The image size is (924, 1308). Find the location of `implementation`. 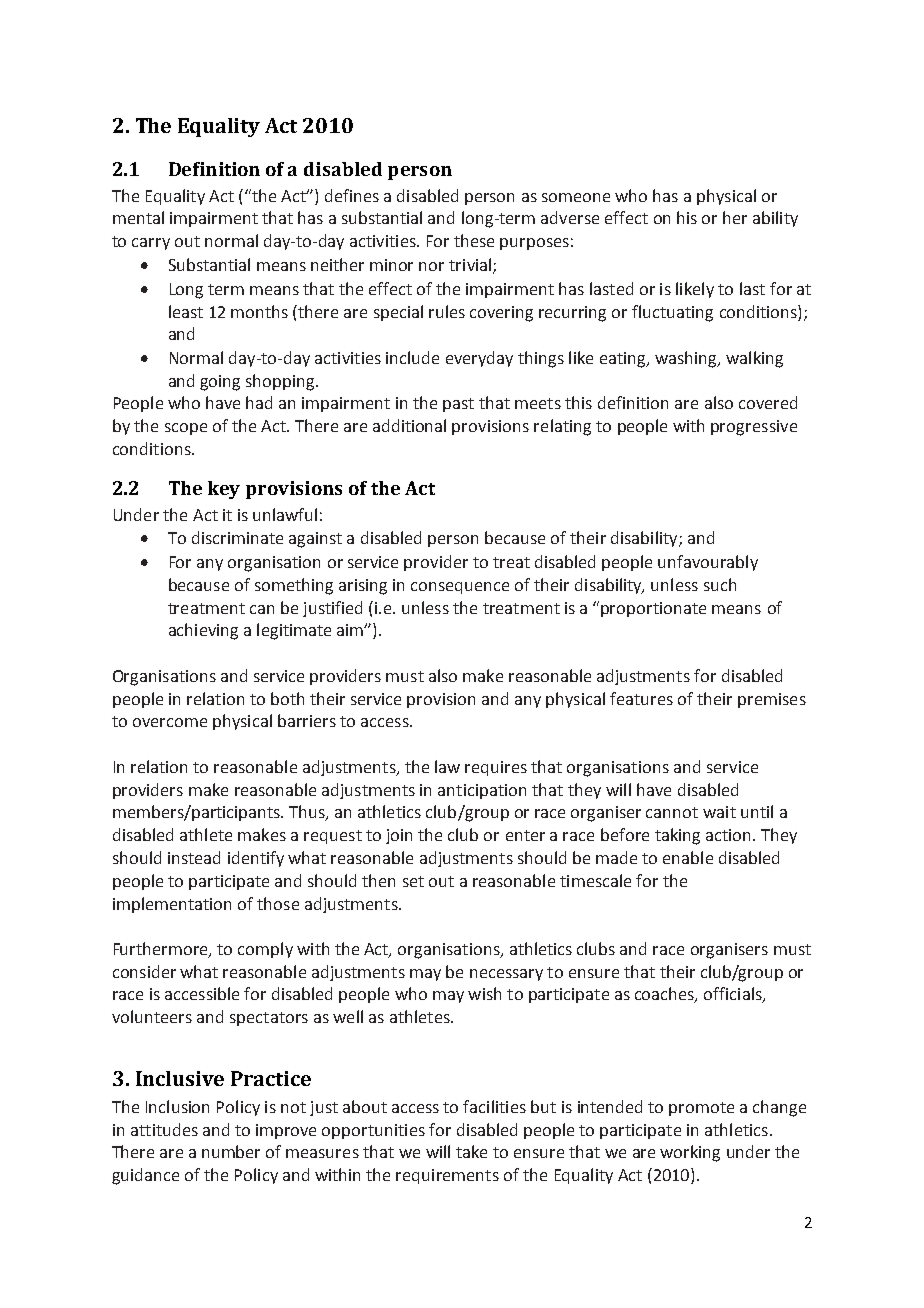

implementation is located at coordinates (172, 905).
